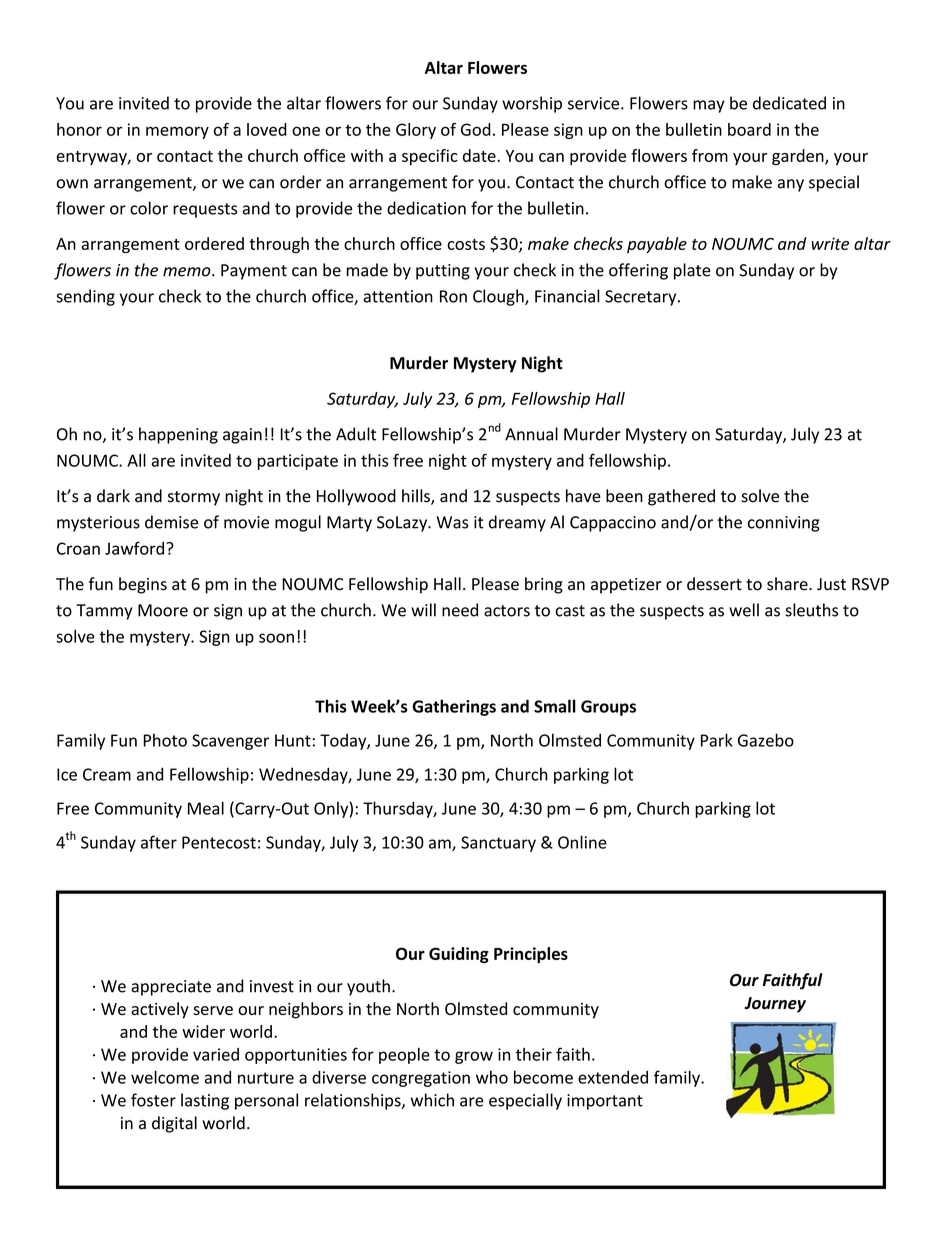 The height and width of the image is (1233, 952). I want to click on Moore, so click(163, 610).
